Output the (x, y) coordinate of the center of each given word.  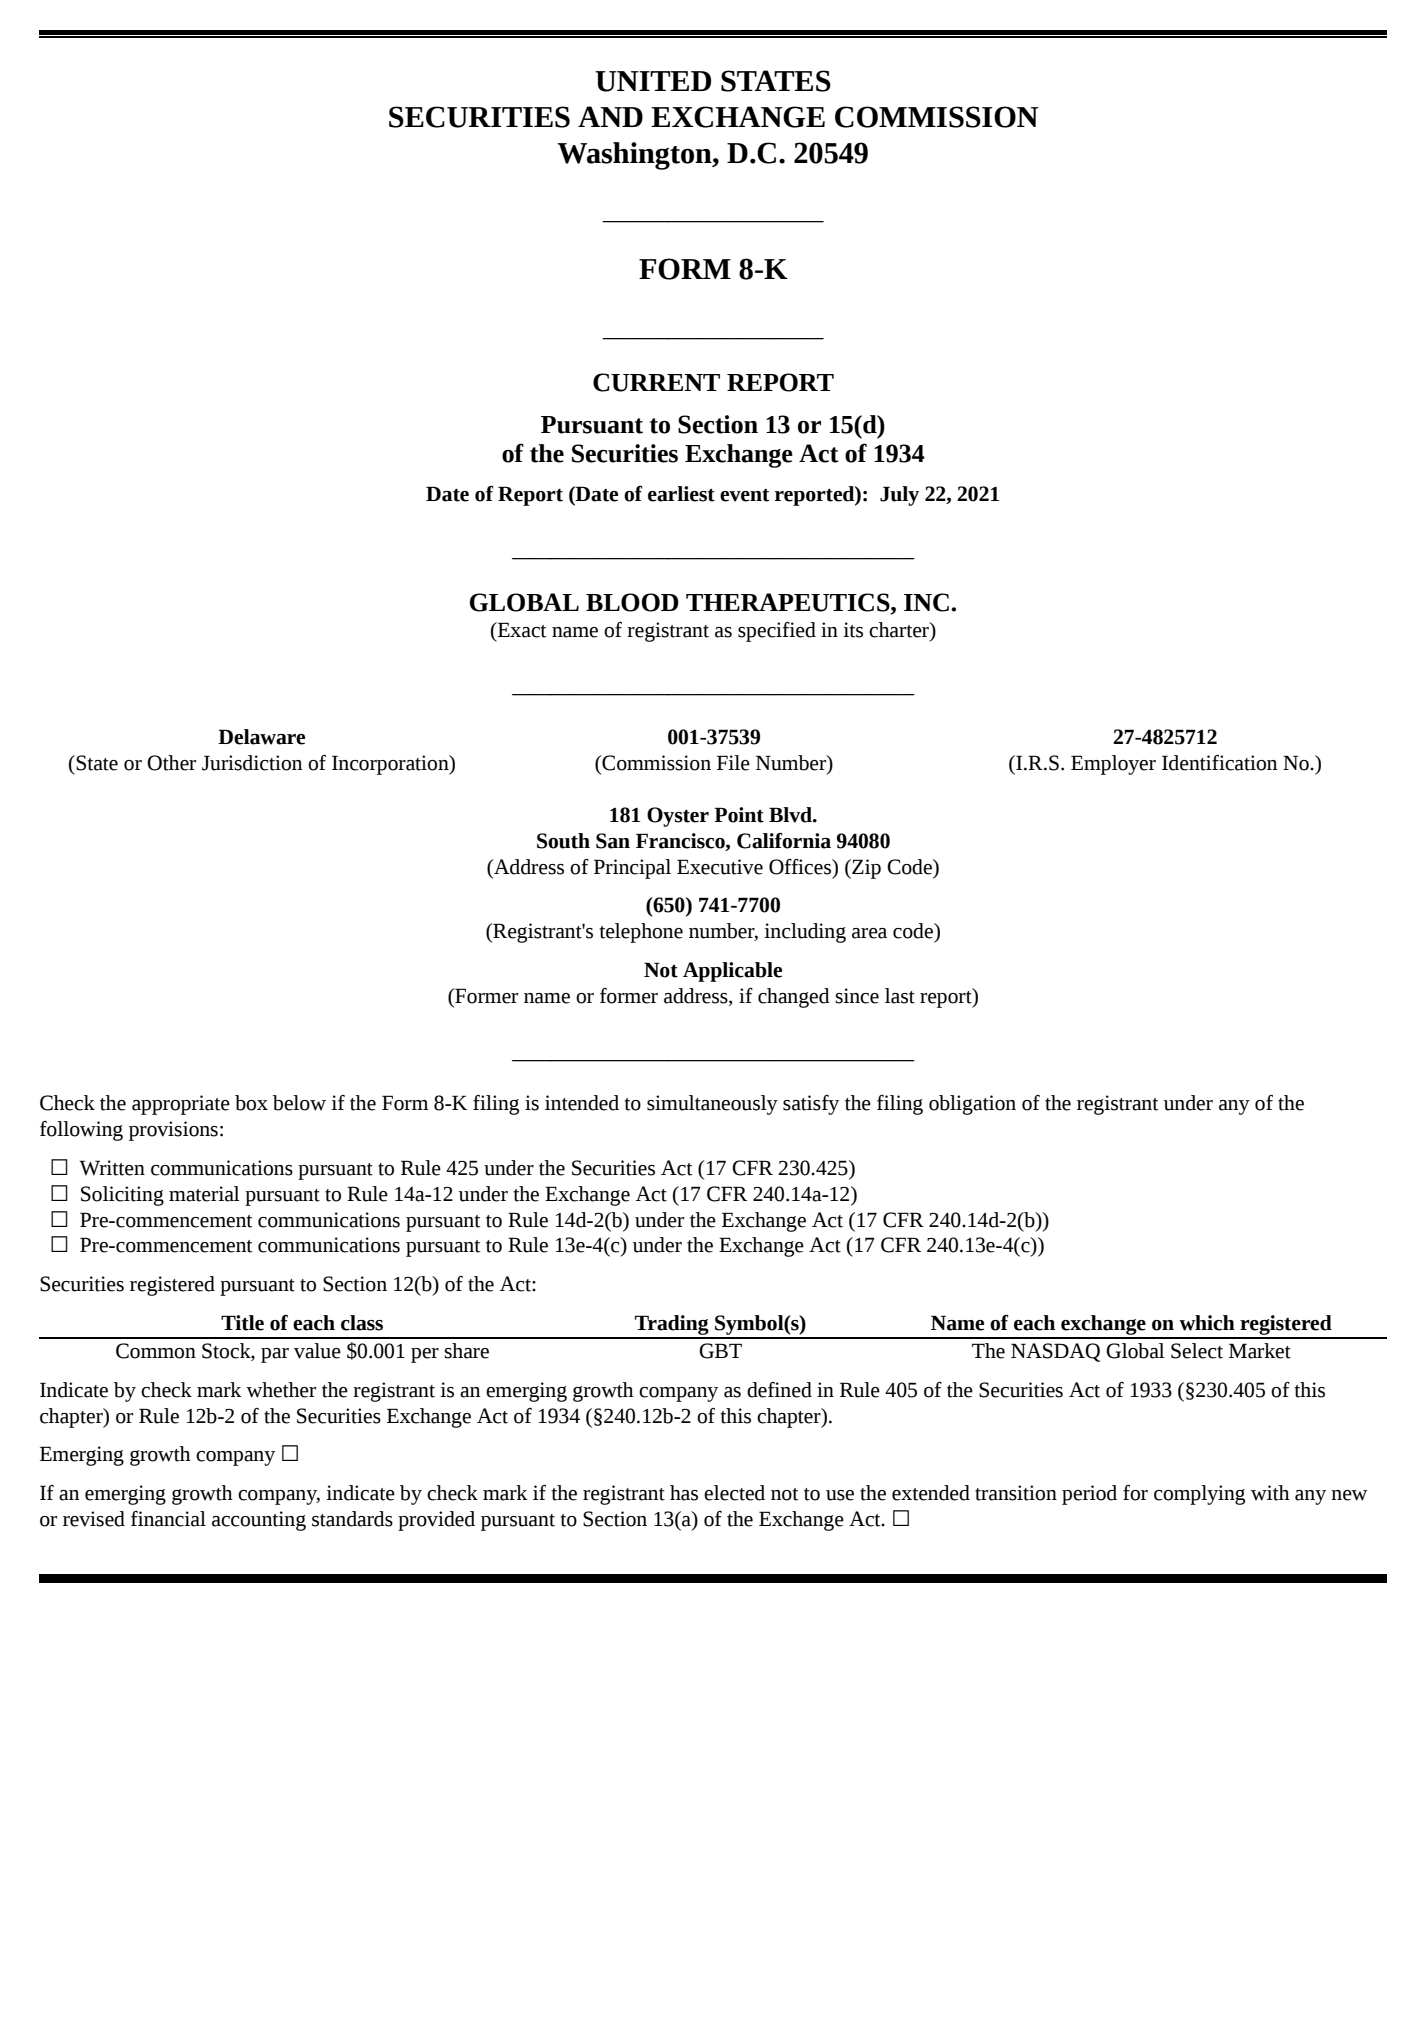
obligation (972, 1105)
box (251, 1103)
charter (900, 630)
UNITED (653, 81)
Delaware (261, 737)
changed (794, 998)
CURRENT (656, 382)
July (899, 496)
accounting (259, 1521)
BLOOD (632, 602)
